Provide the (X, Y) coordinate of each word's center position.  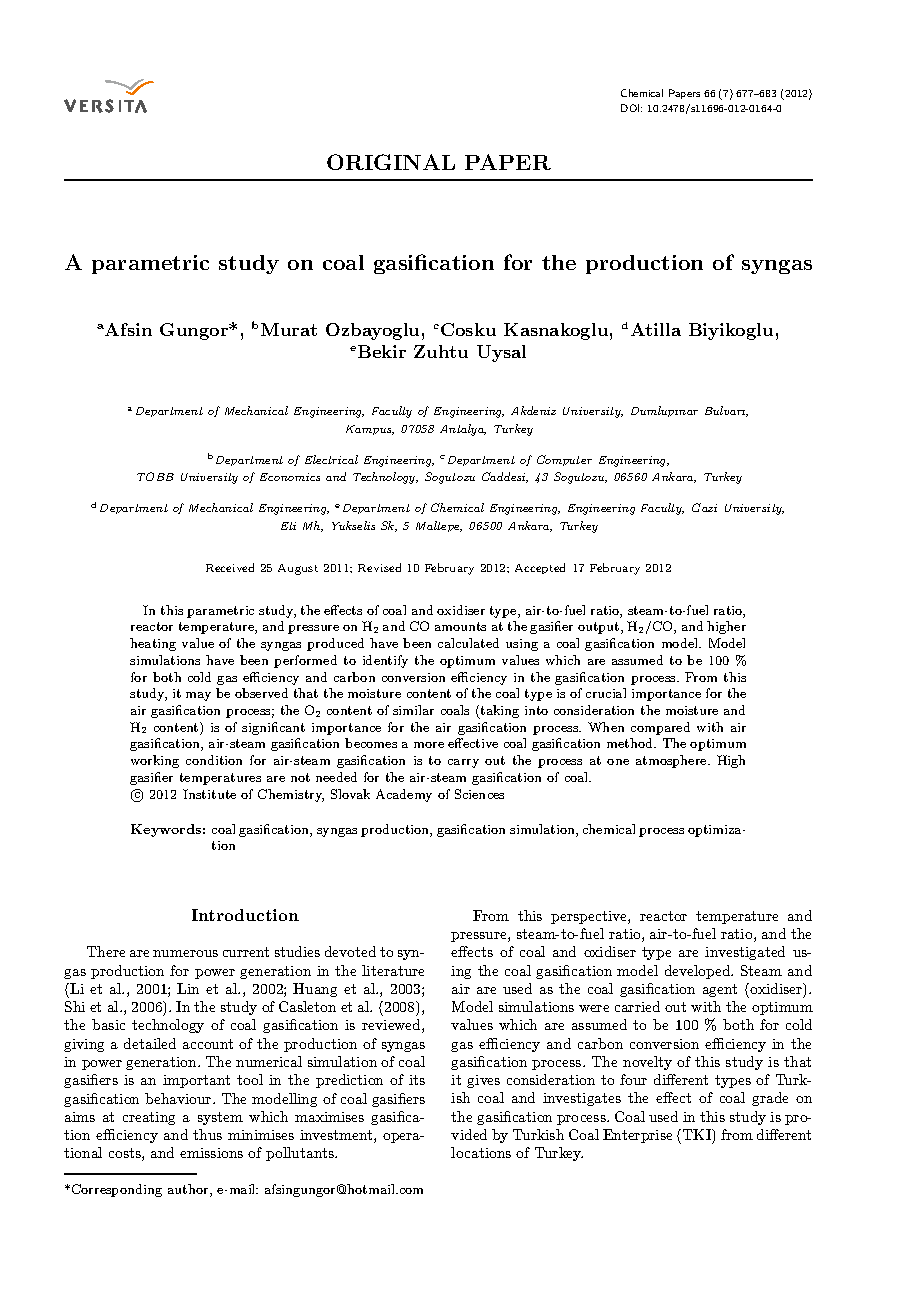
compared (660, 728)
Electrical (331, 459)
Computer (564, 460)
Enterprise (637, 1136)
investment (337, 1136)
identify (385, 661)
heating (153, 644)
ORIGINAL (391, 162)
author (189, 1190)
